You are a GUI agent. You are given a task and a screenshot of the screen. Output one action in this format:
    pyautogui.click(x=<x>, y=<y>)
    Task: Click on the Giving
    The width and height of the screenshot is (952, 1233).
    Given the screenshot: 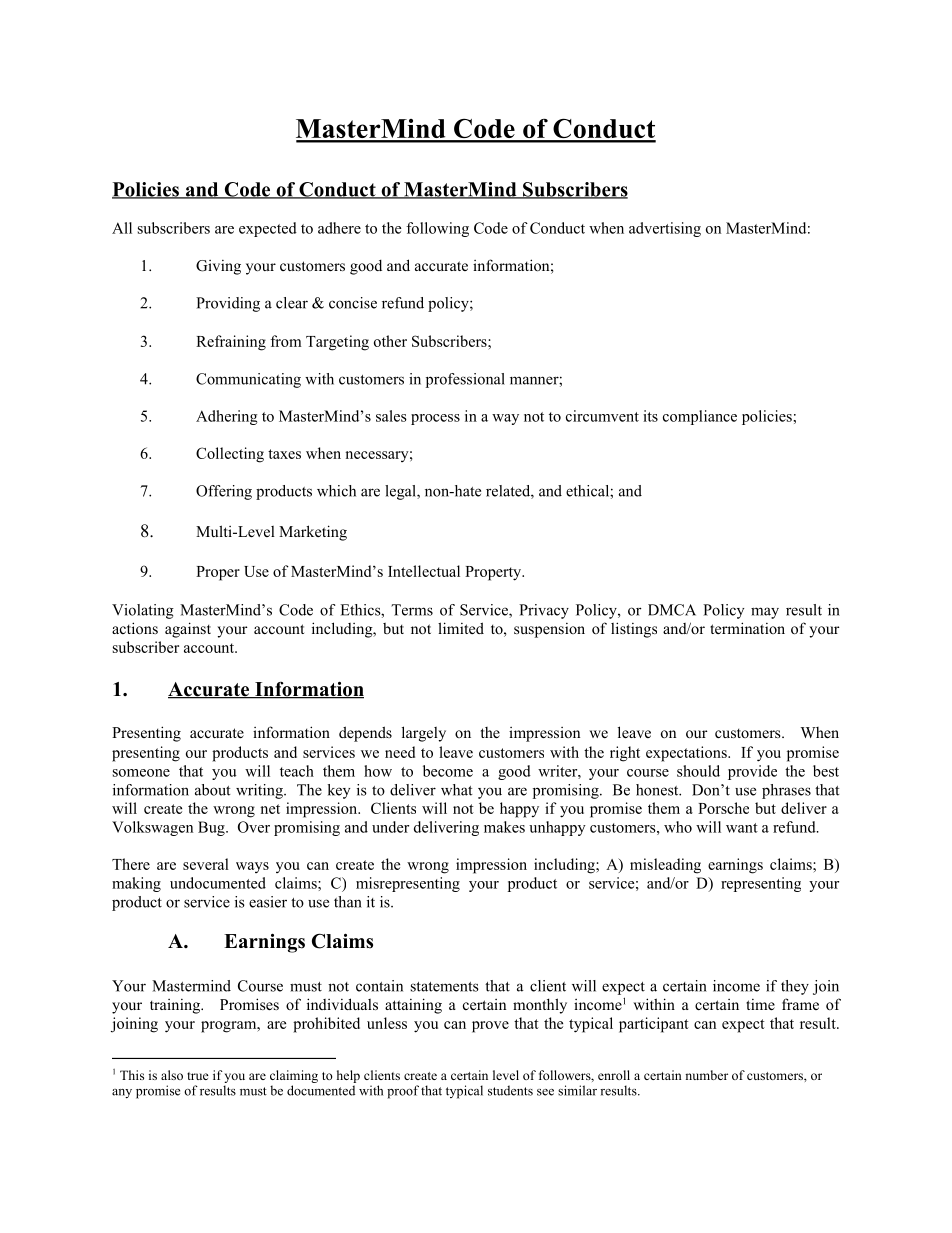 What is the action you would take?
    pyautogui.click(x=218, y=267)
